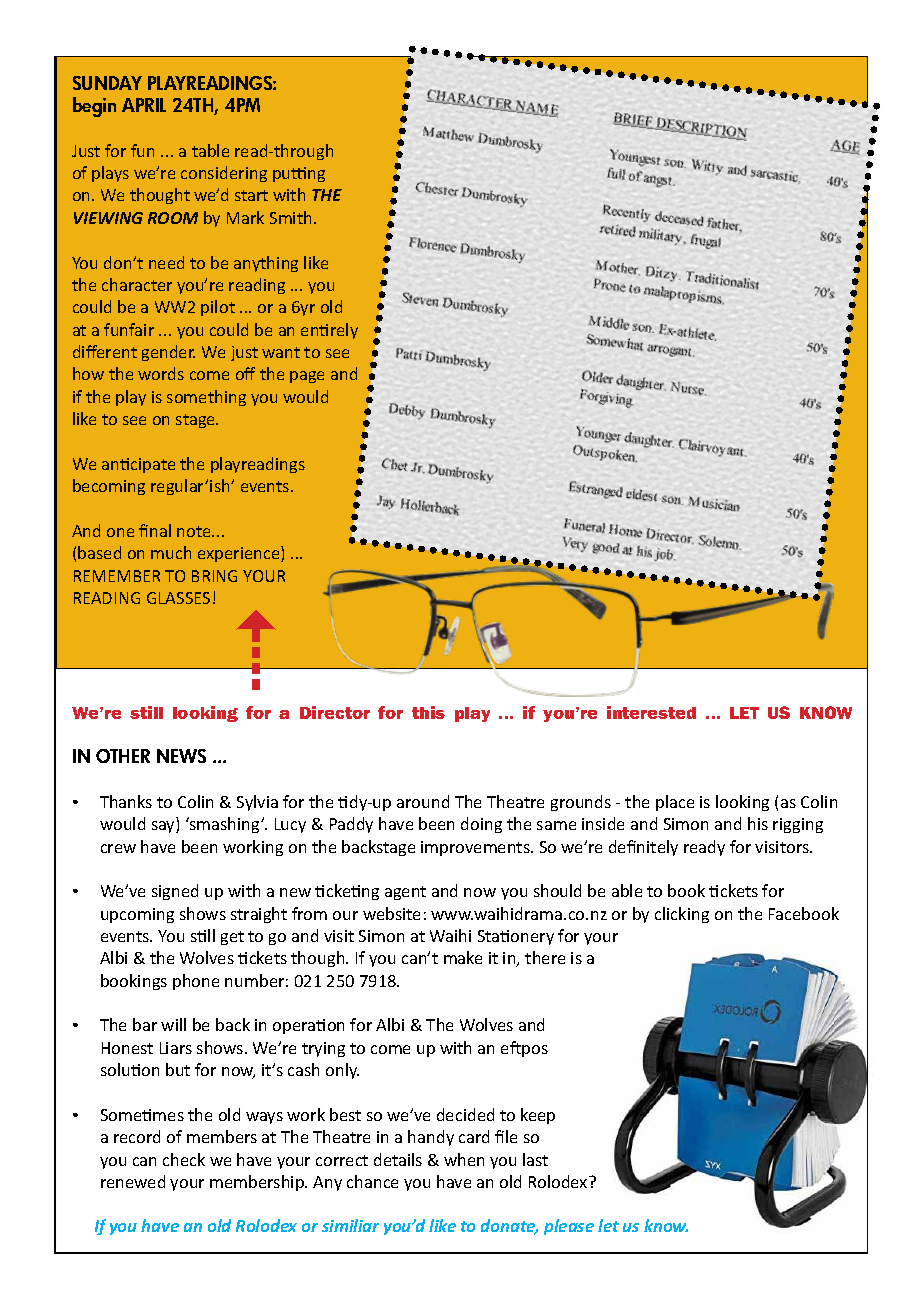  What do you see at coordinates (675, 803) in the document?
I see `place` at bounding box center [675, 803].
